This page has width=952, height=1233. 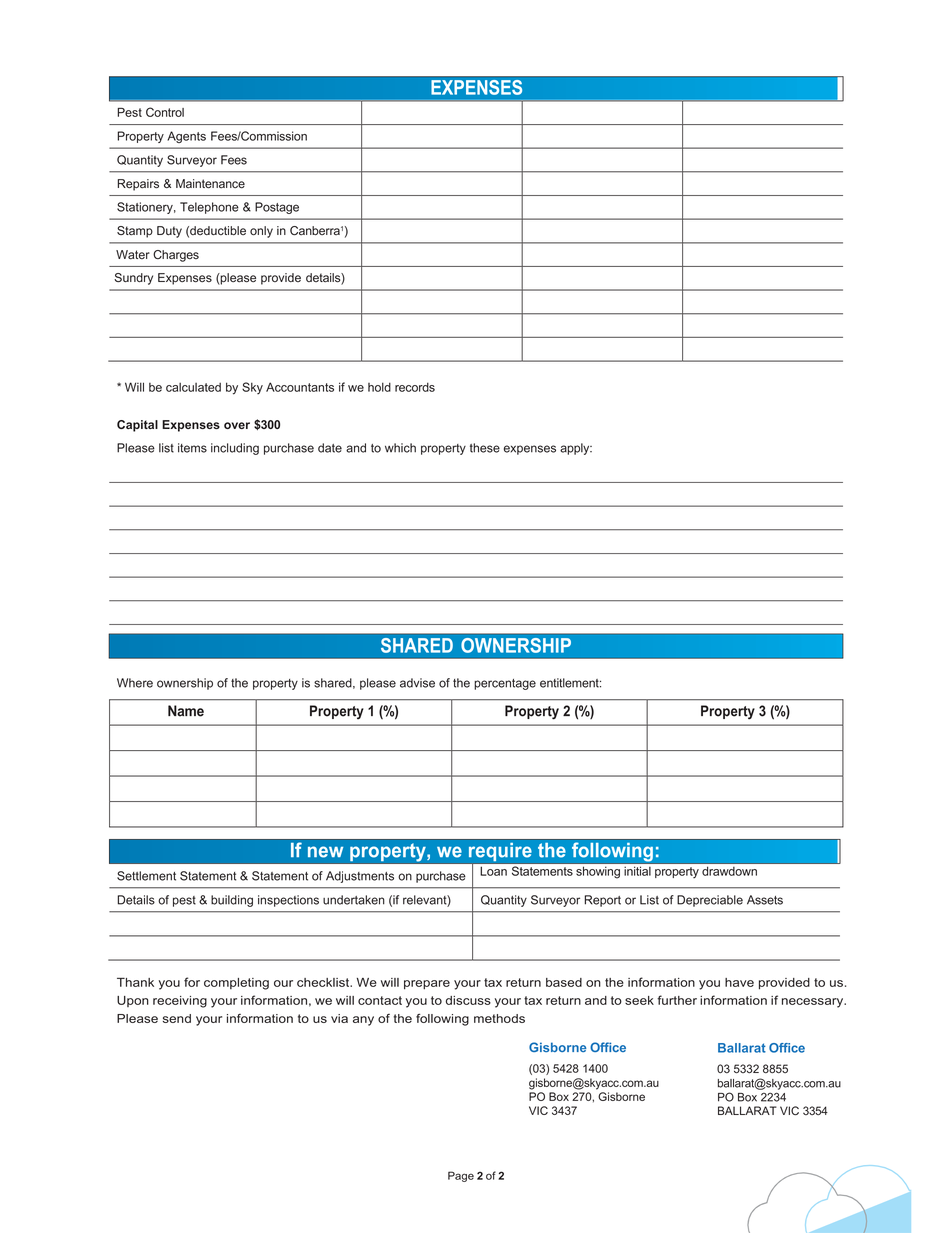 What do you see at coordinates (485, 448) in the page?
I see `these` at bounding box center [485, 448].
